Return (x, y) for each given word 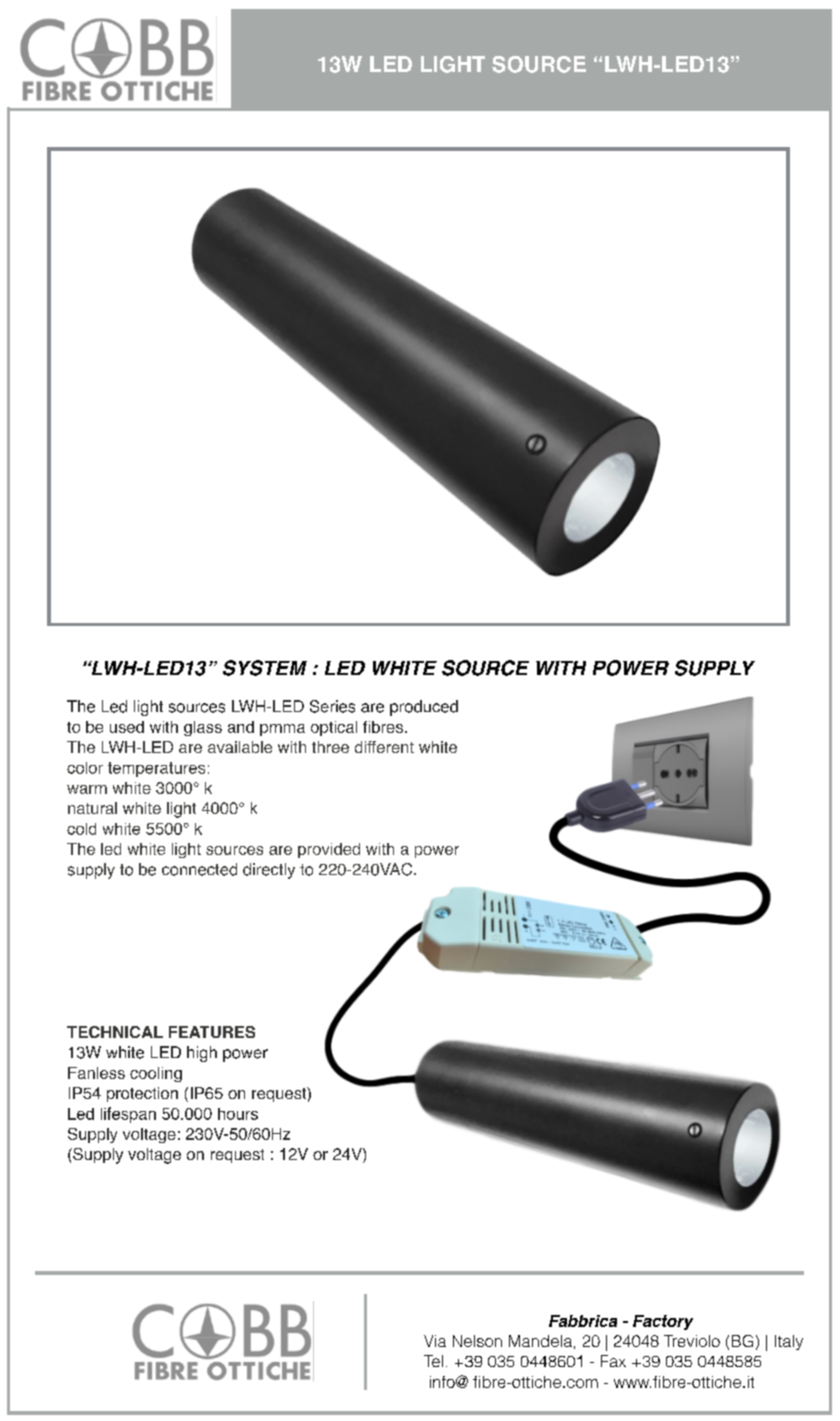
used (127, 727)
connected (199, 869)
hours (238, 1114)
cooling (156, 1074)
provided (329, 850)
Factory (663, 1322)
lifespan (128, 1115)
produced (424, 708)
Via (435, 1341)
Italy (789, 1342)
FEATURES (212, 1032)
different (384, 747)
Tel (433, 1361)
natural (92, 808)
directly (269, 871)
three (330, 747)
